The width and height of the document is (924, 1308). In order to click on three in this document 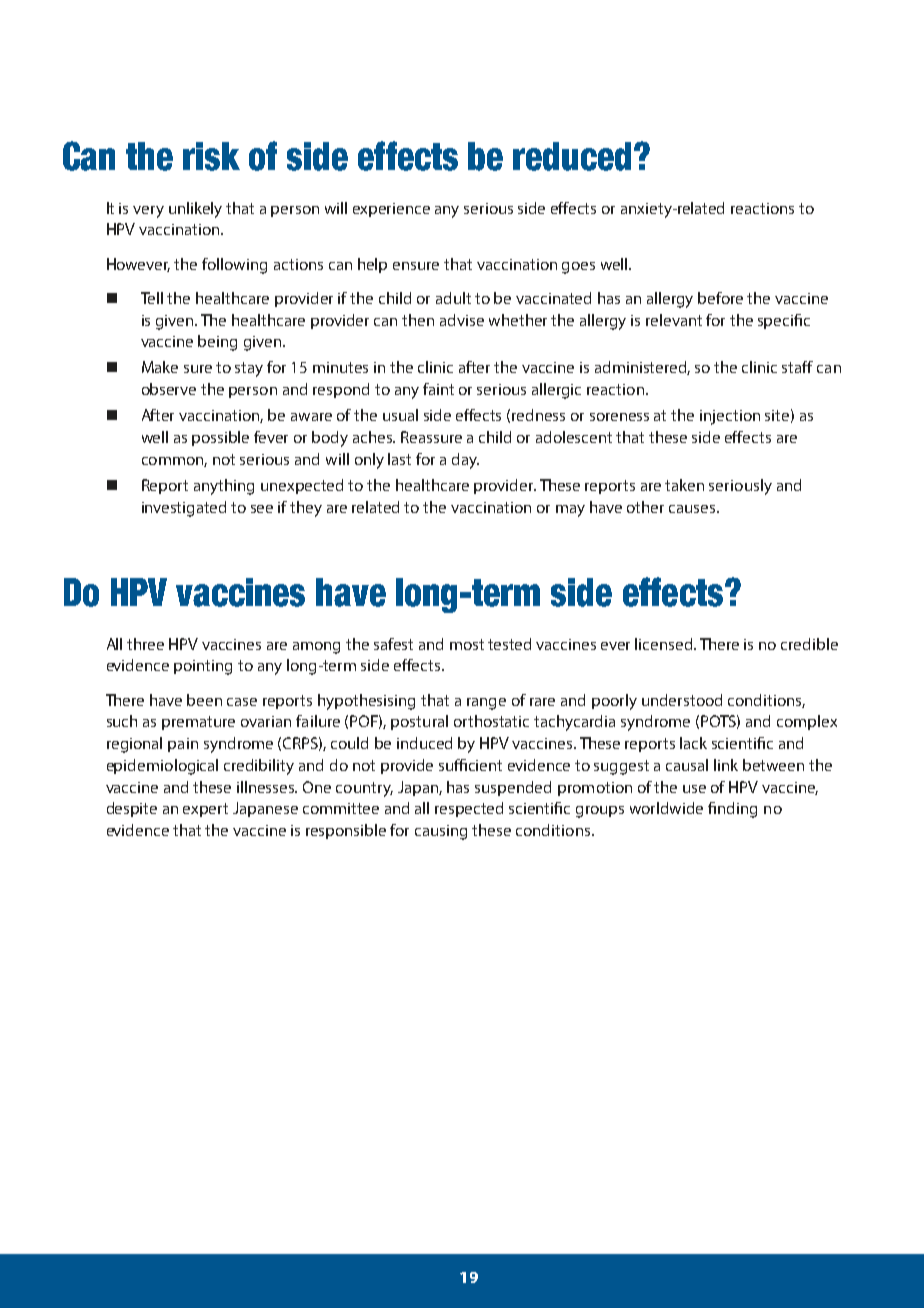, I will do `click(145, 644)`.
